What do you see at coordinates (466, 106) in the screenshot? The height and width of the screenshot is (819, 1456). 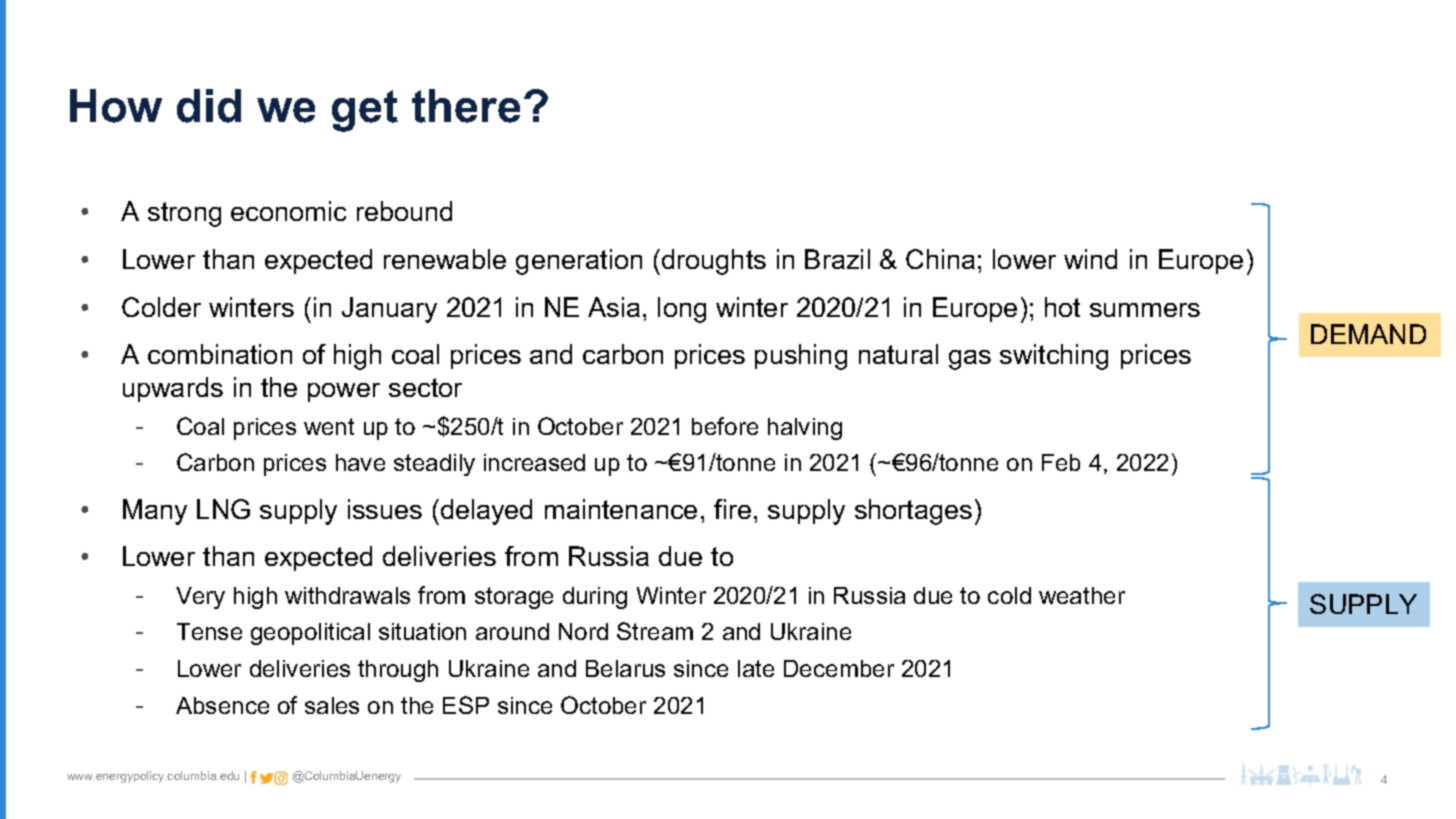 I see `there` at bounding box center [466, 106].
